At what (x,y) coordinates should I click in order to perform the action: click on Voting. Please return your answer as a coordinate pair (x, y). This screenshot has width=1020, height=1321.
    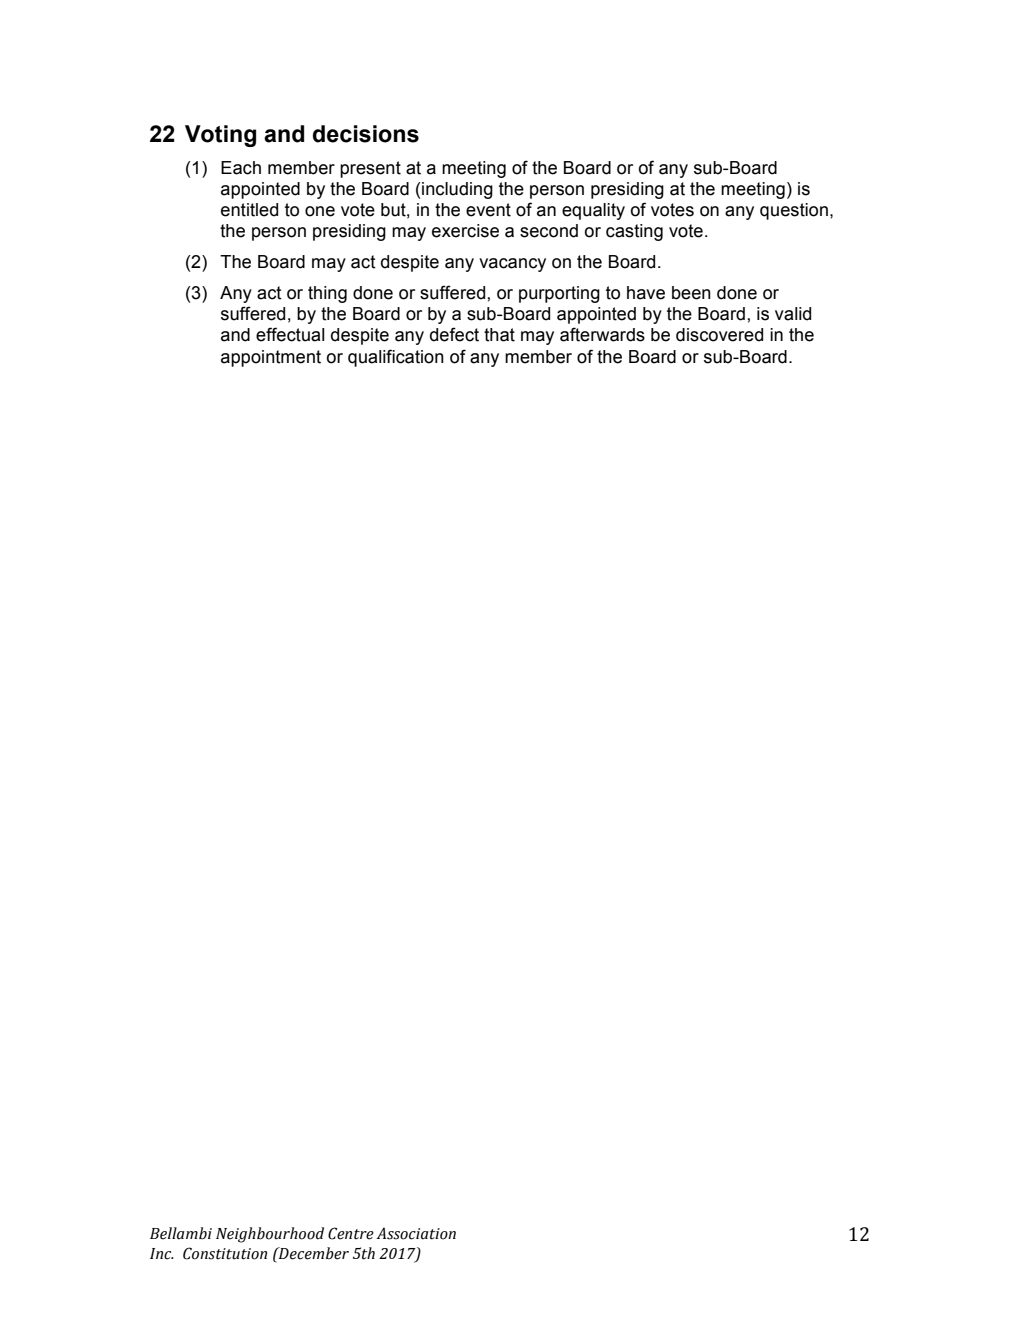
    Looking at the image, I should click on (220, 136).
